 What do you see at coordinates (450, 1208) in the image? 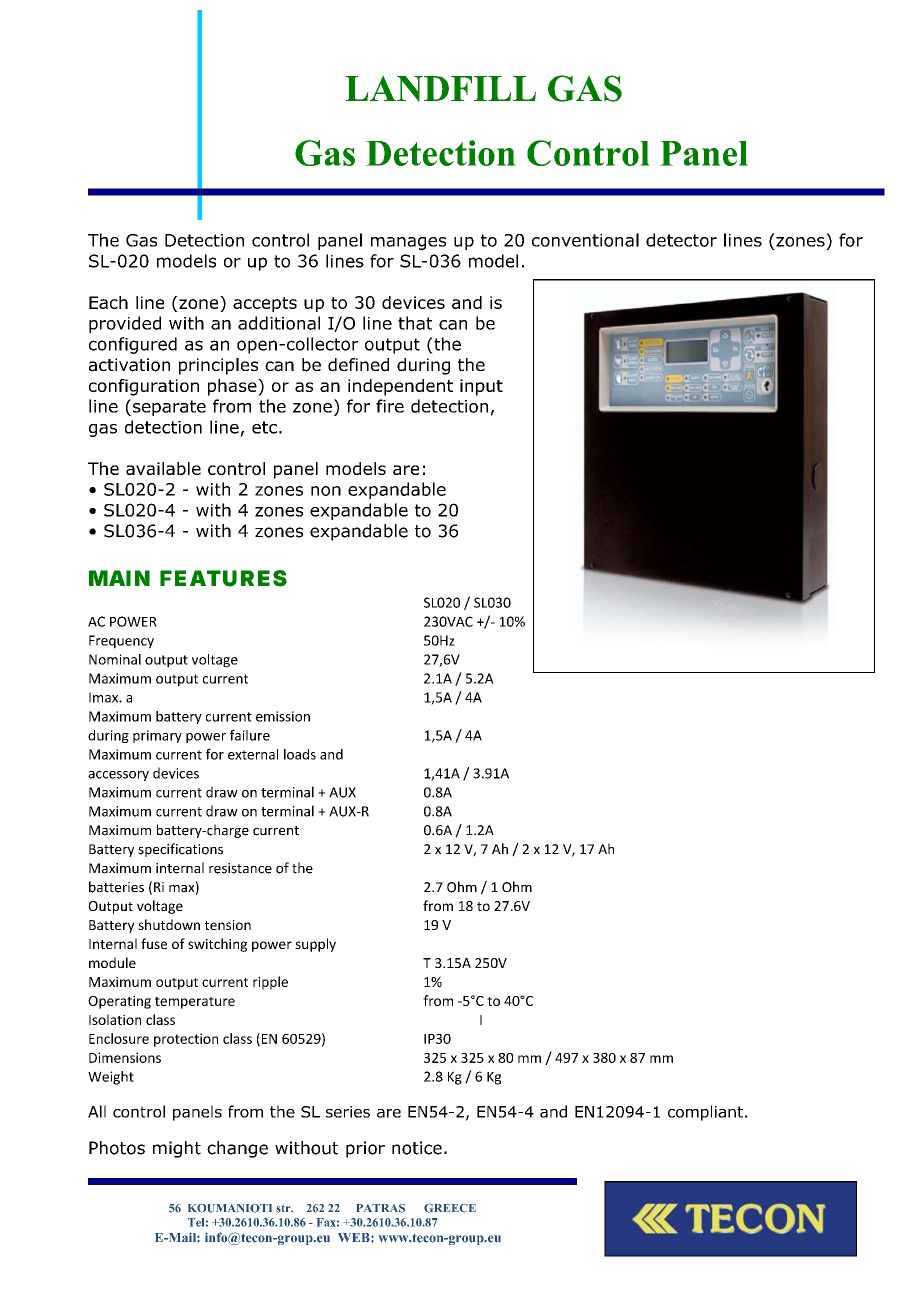
I see `GREECE` at bounding box center [450, 1208].
